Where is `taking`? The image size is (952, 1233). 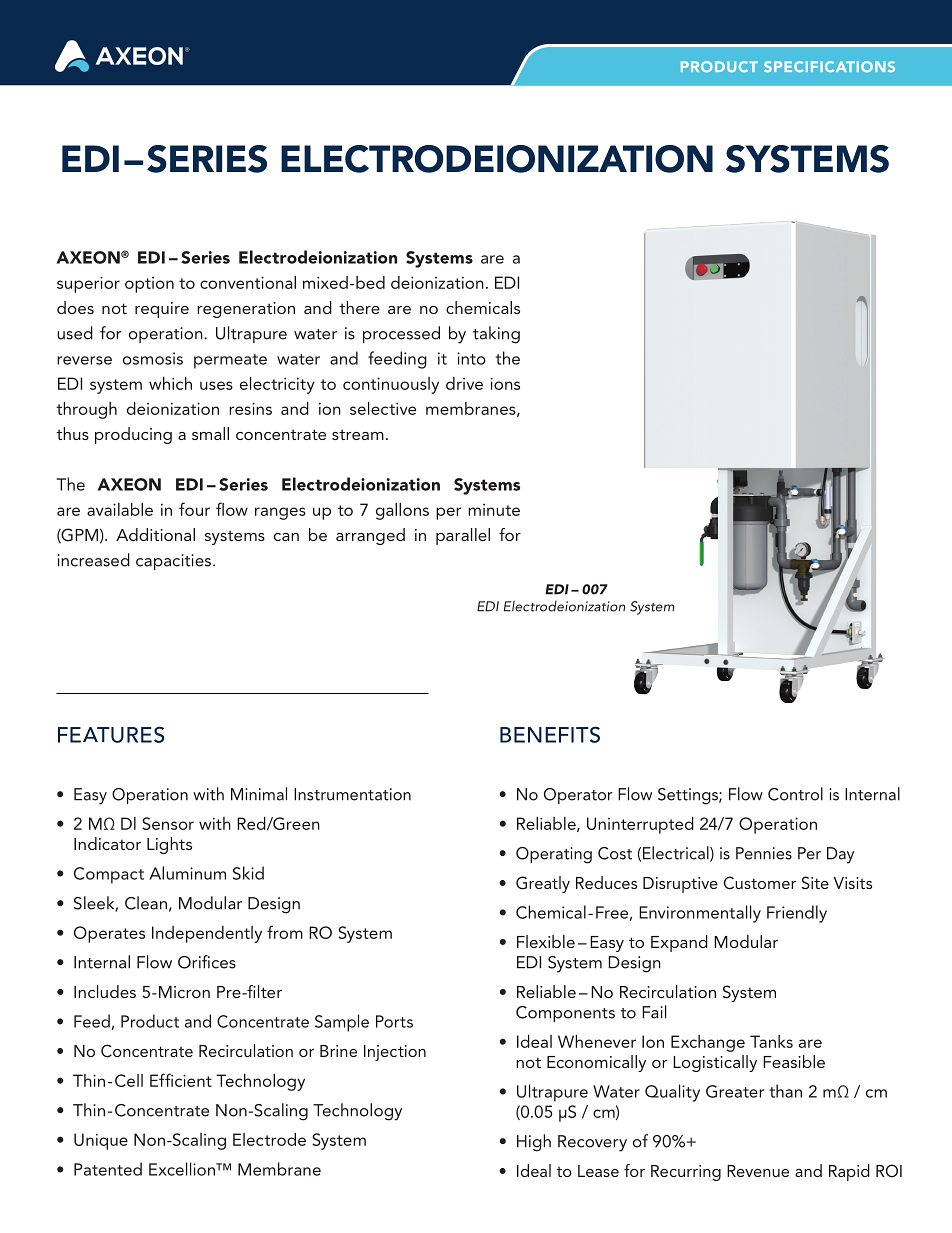 taking is located at coordinates (496, 335).
